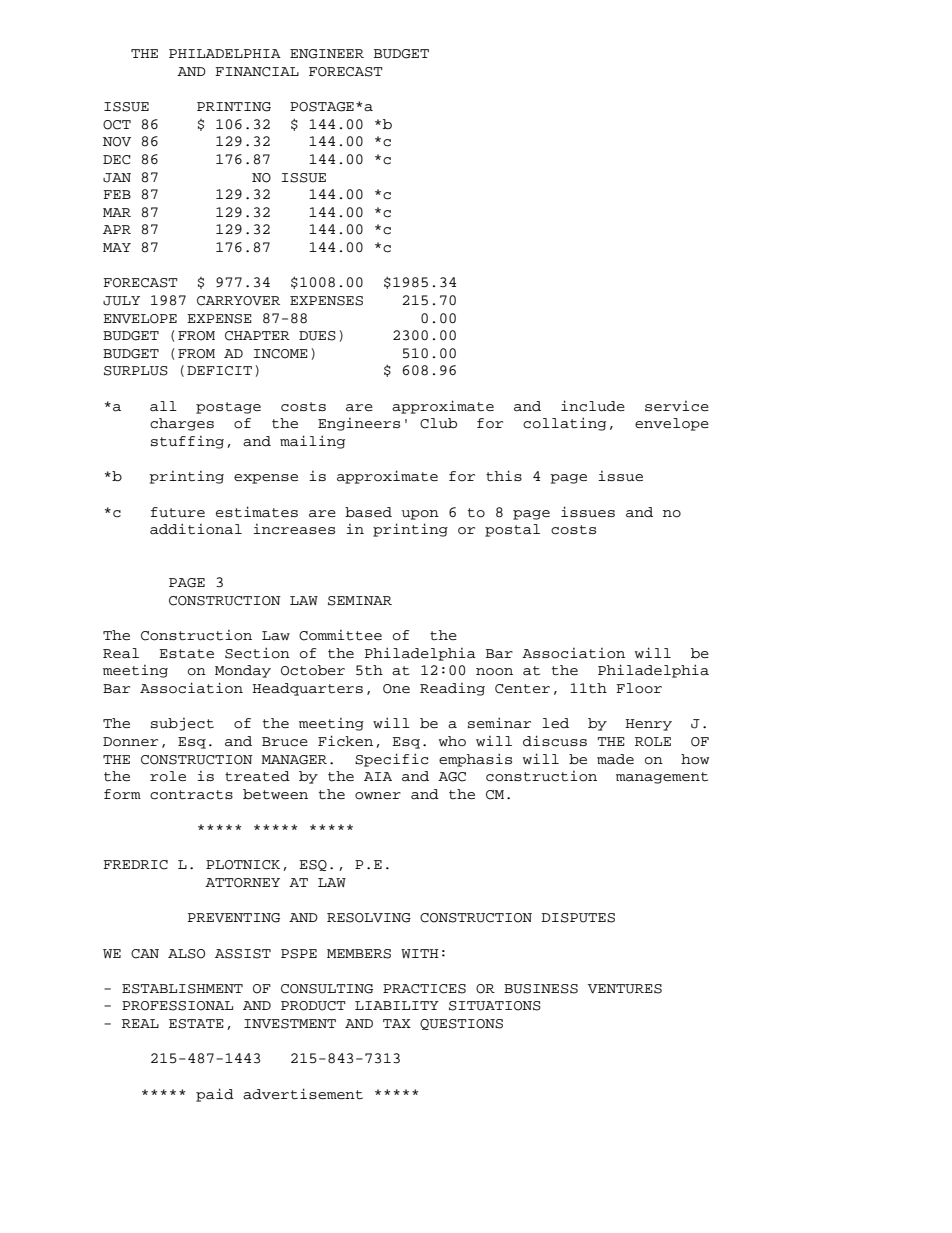  What do you see at coordinates (191, 795) in the screenshot?
I see `contracts` at bounding box center [191, 795].
